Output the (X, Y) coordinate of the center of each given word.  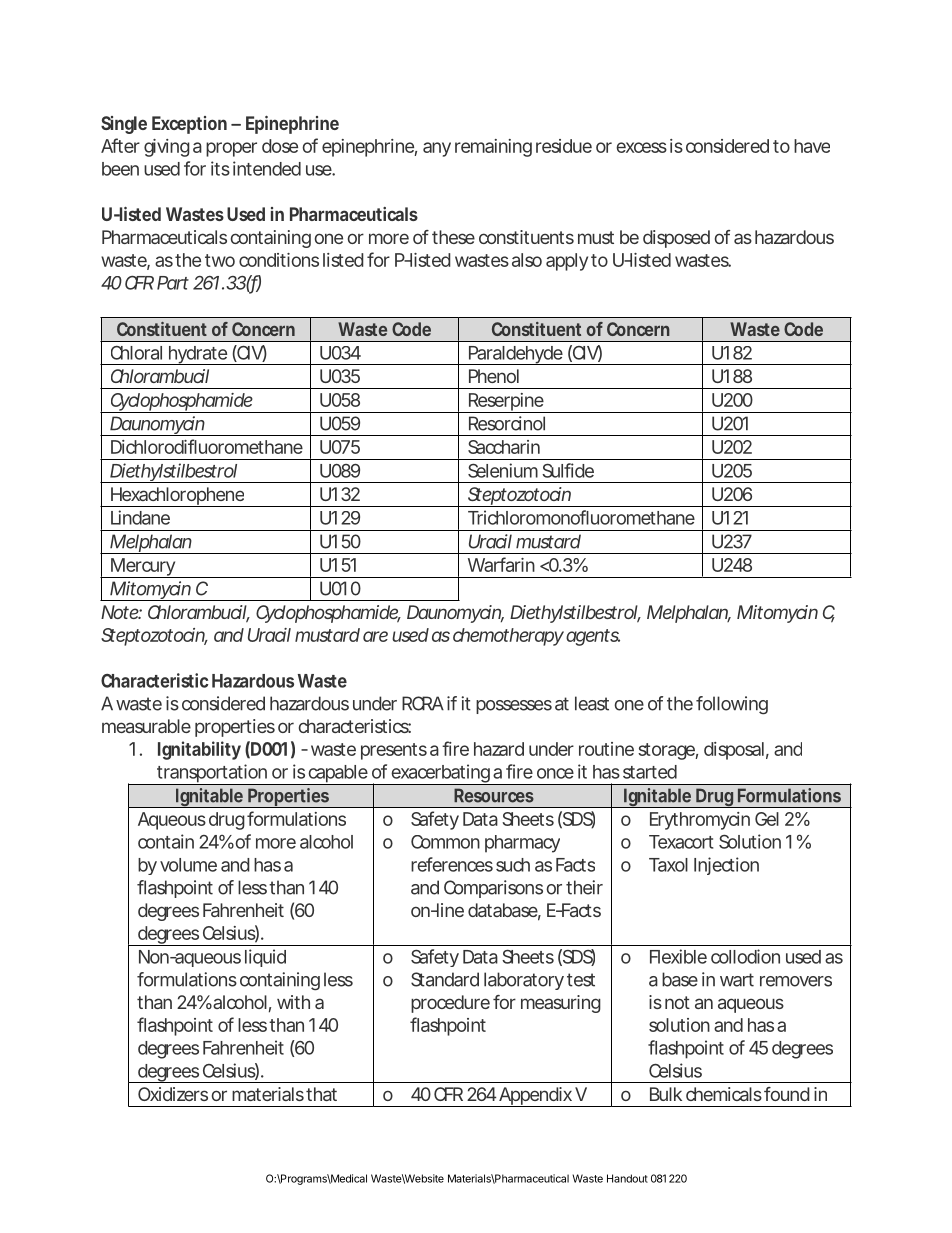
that (321, 1094)
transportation (212, 774)
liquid (265, 958)
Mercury (143, 568)
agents (593, 637)
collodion (745, 956)
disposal (734, 751)
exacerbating (440, 774)
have (812, 146)
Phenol (494, 376)
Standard (445, 979)
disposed (676, 239)
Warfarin (501, 564)
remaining (493, 148)
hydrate (197, 355)
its (220, 168)
